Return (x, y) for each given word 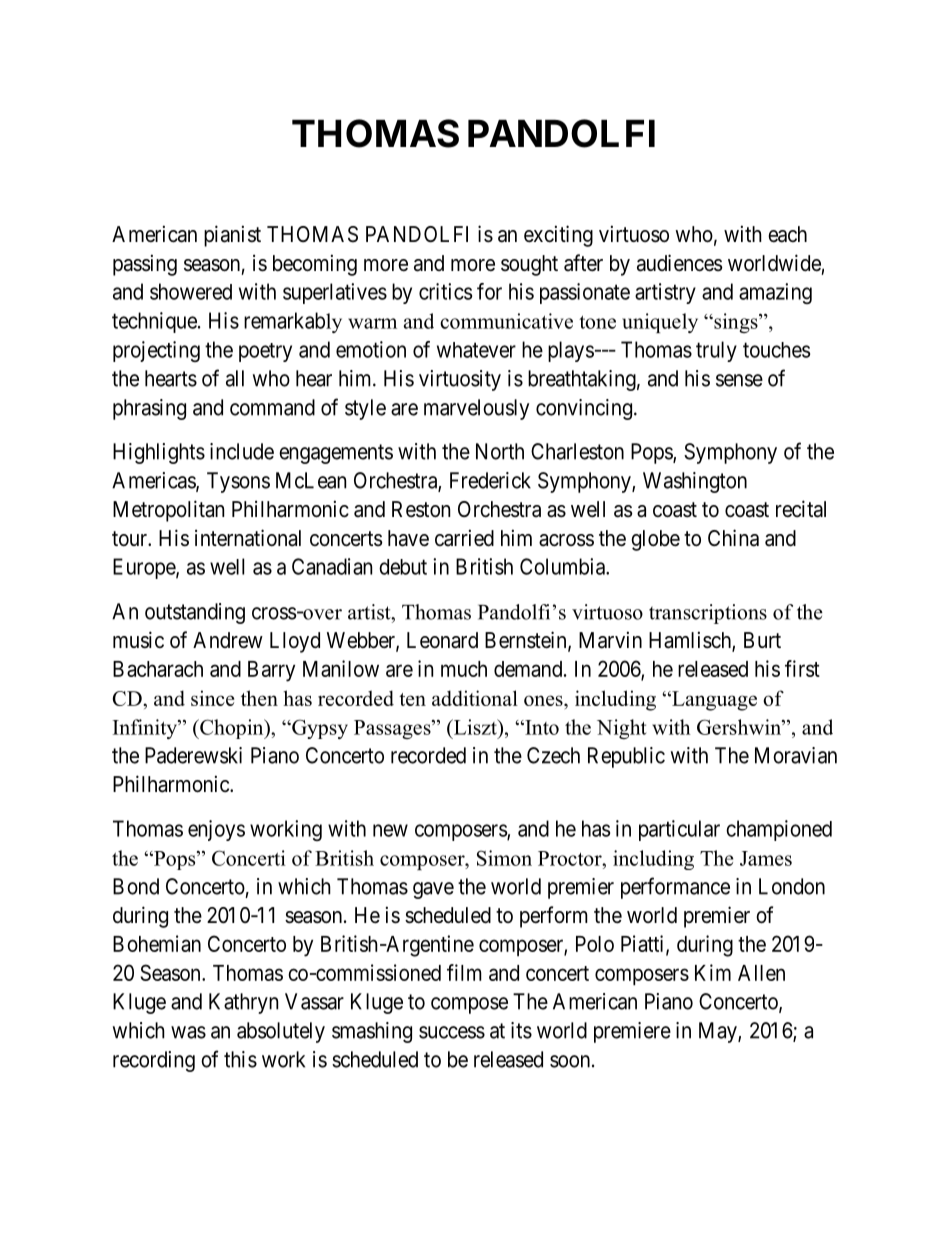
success (452, 1032)
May (719, 1032)
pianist (232, 236)
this (240, 1059)
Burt (762, 640)
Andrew (228, 640)
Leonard (442, 640)
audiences (680, 263)
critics (445, 291)
